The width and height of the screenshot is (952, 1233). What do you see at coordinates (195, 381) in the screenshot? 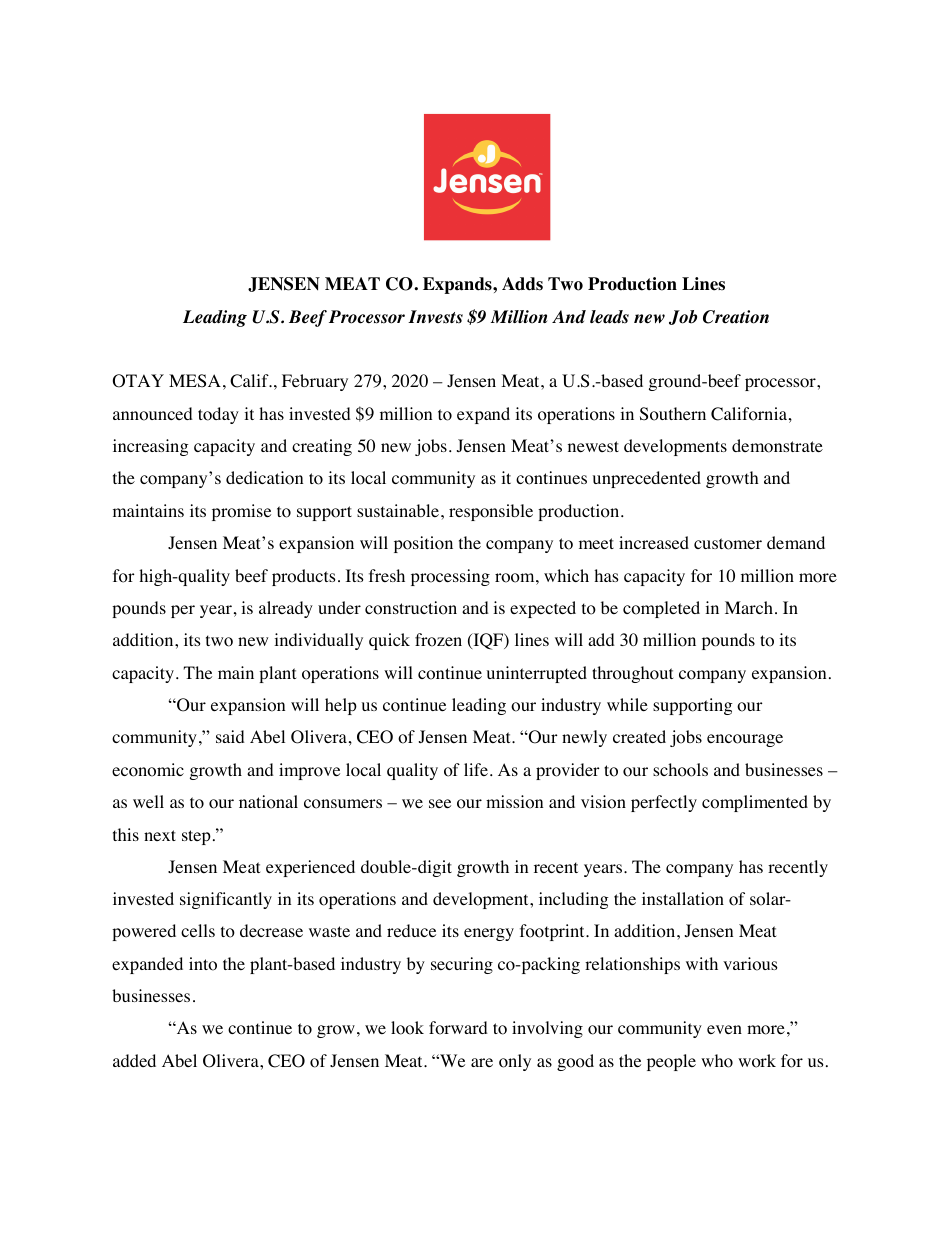
I see `MESA` at bounding box center [195, 381].
